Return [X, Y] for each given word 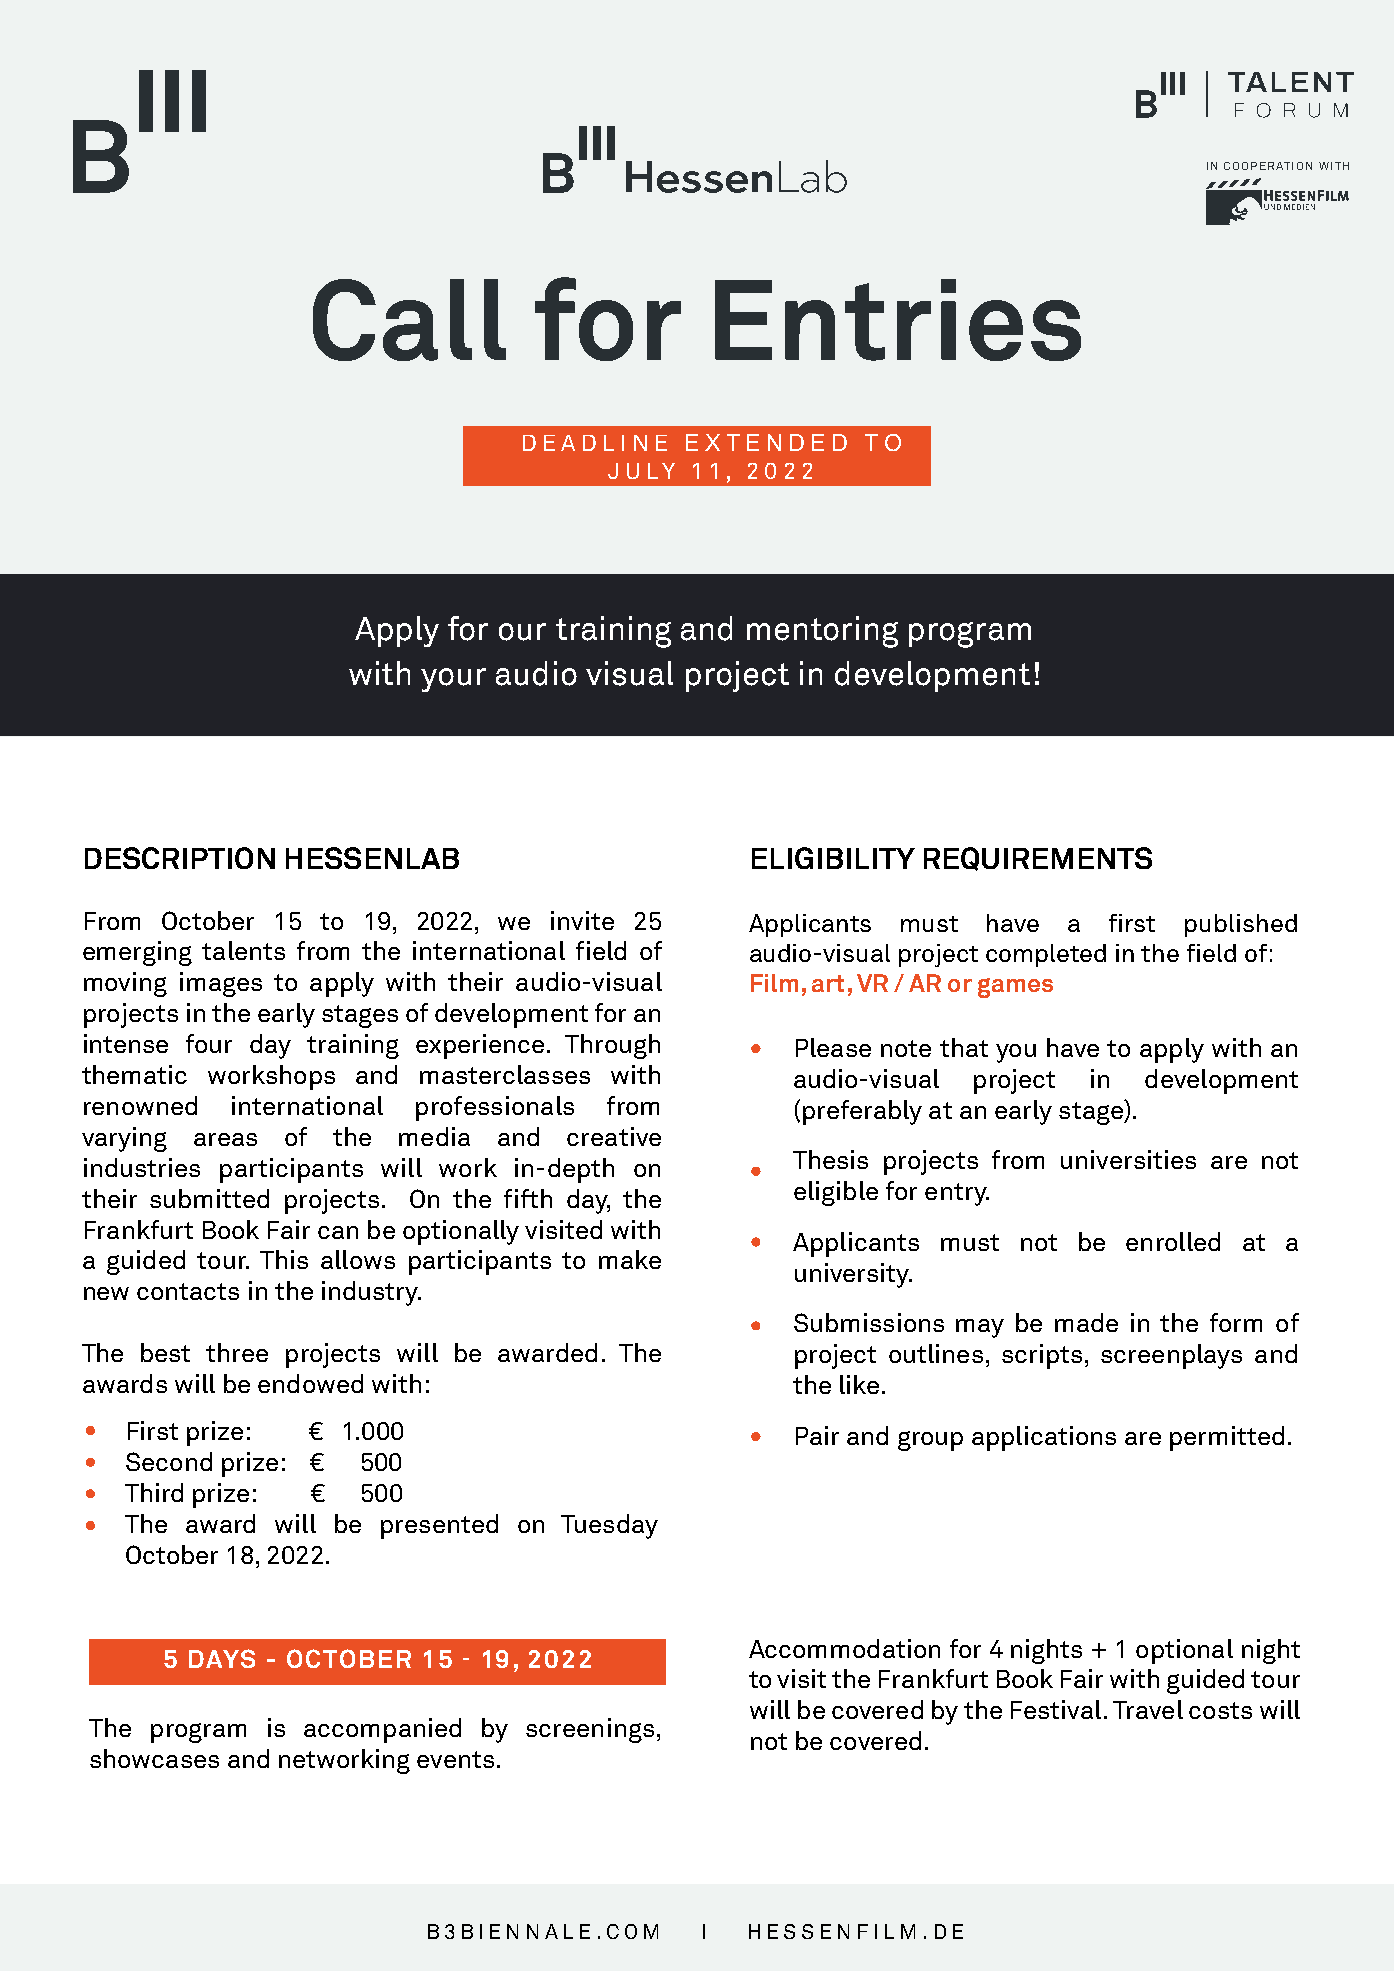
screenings [590, 1730]
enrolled [1173, 1241]
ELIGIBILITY [833, 858]
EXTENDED [766, 442]
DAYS [222, 1658]
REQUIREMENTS [1038, 859]
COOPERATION [1268, 166]
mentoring [822, 632]
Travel [1148, 1709]
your [453, 680]
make [630, 1259]
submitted [209, 1198]
